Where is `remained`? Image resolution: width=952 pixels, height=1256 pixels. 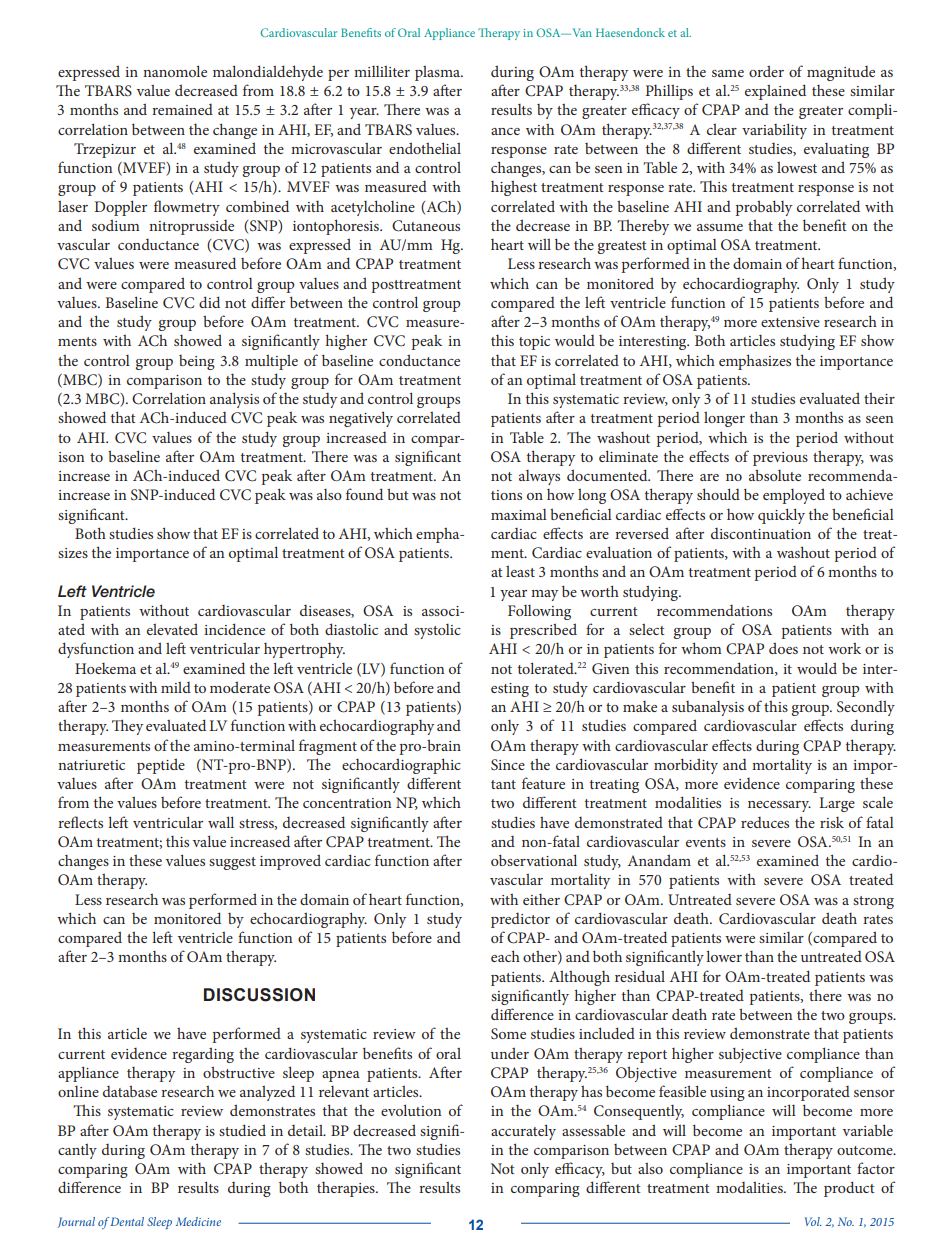 remained is located at coordinates (182, 109).
